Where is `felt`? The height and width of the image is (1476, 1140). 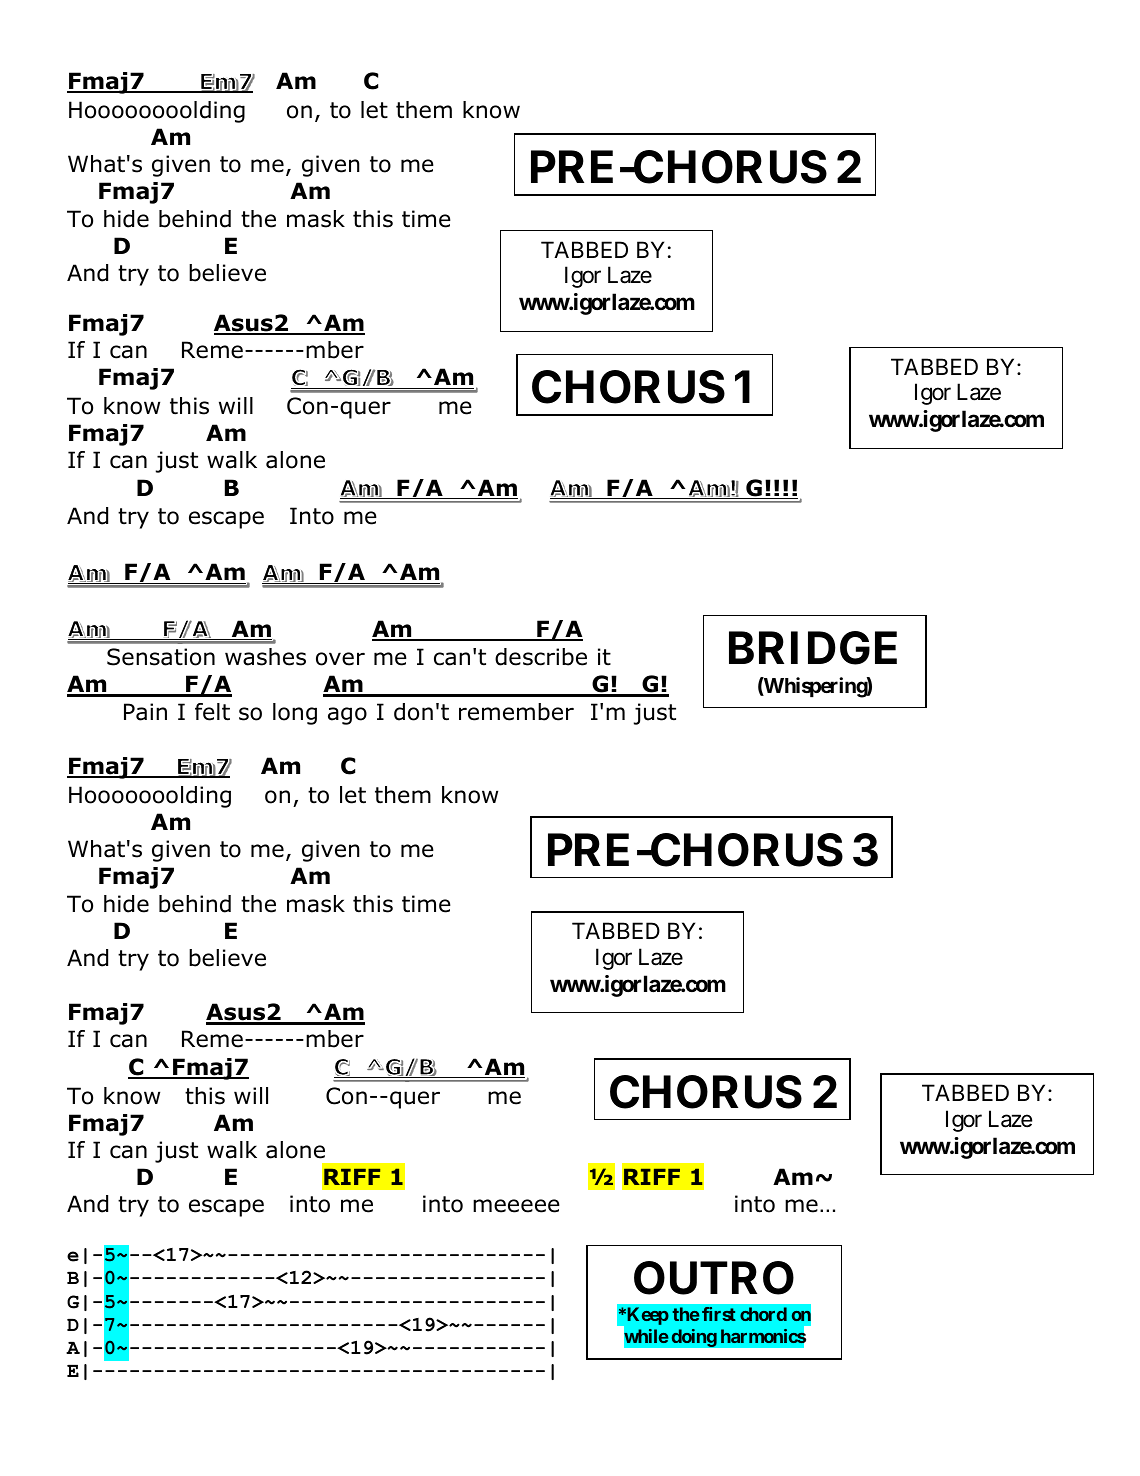 felt is located at coordinates (212, 712).
